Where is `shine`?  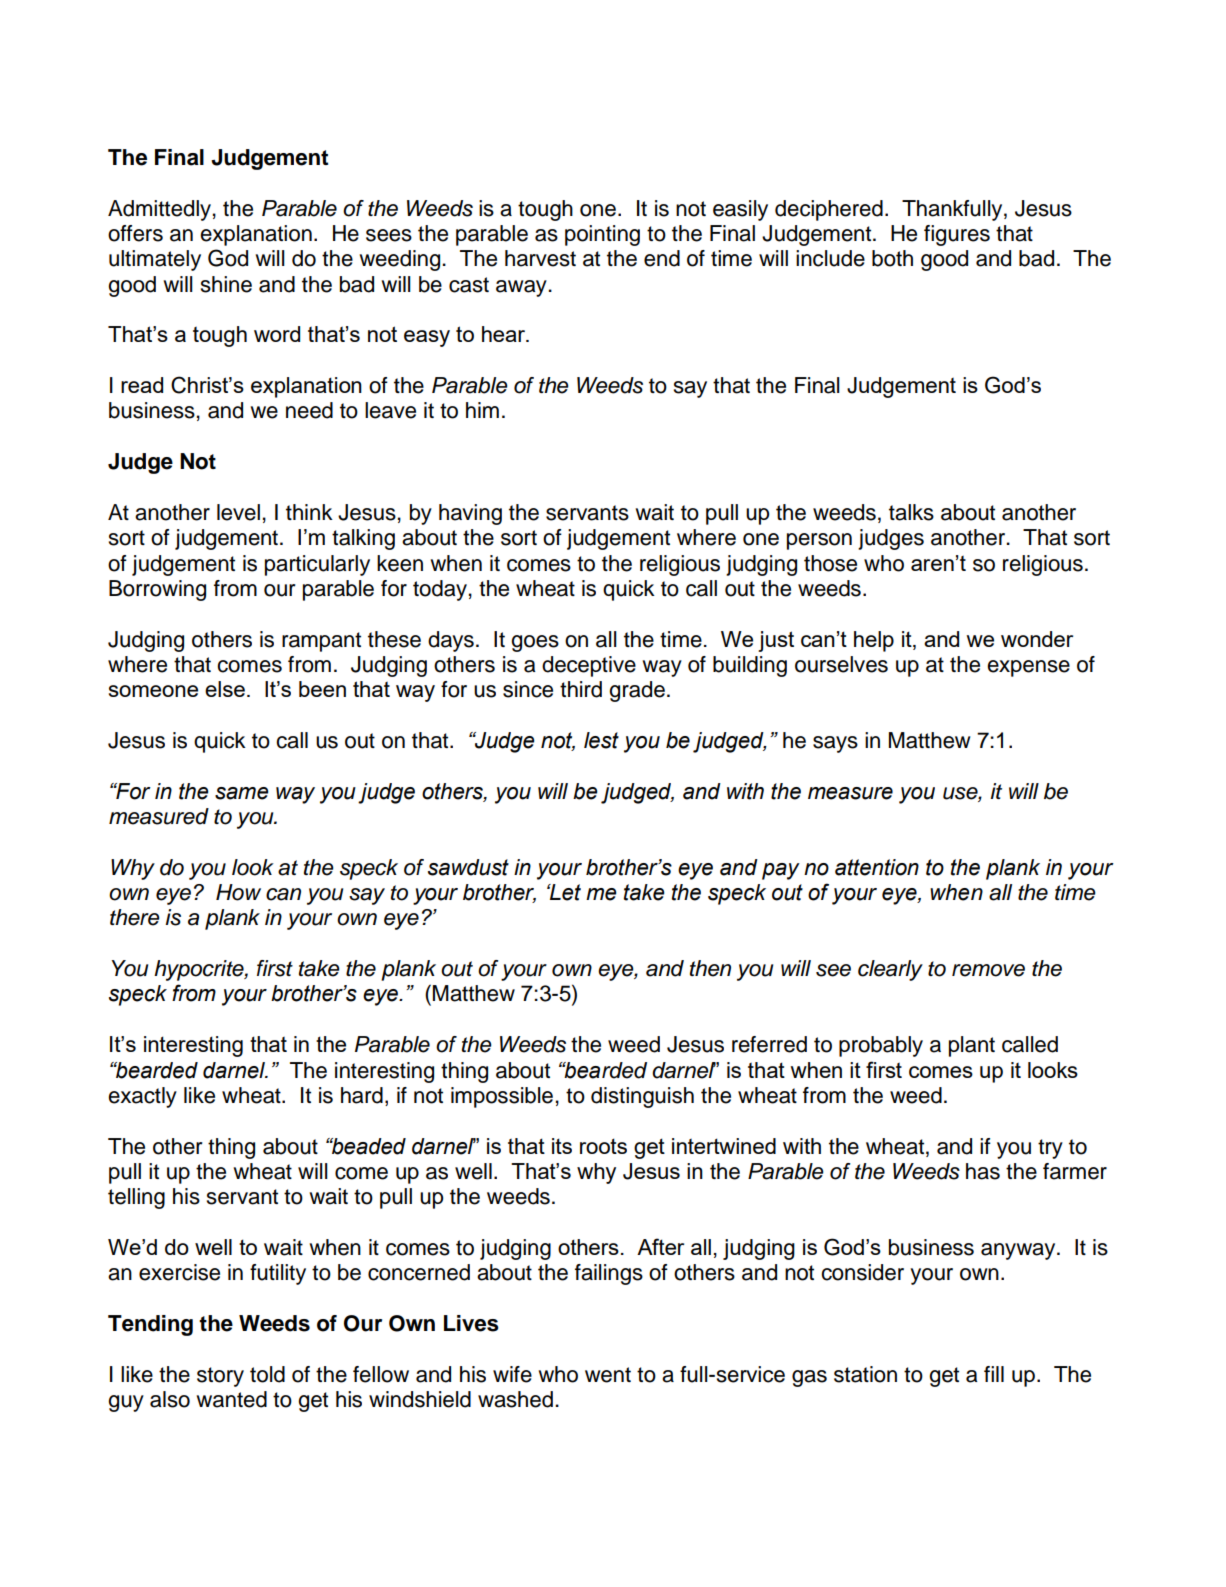 shine is located at coordinates (226, 284).
